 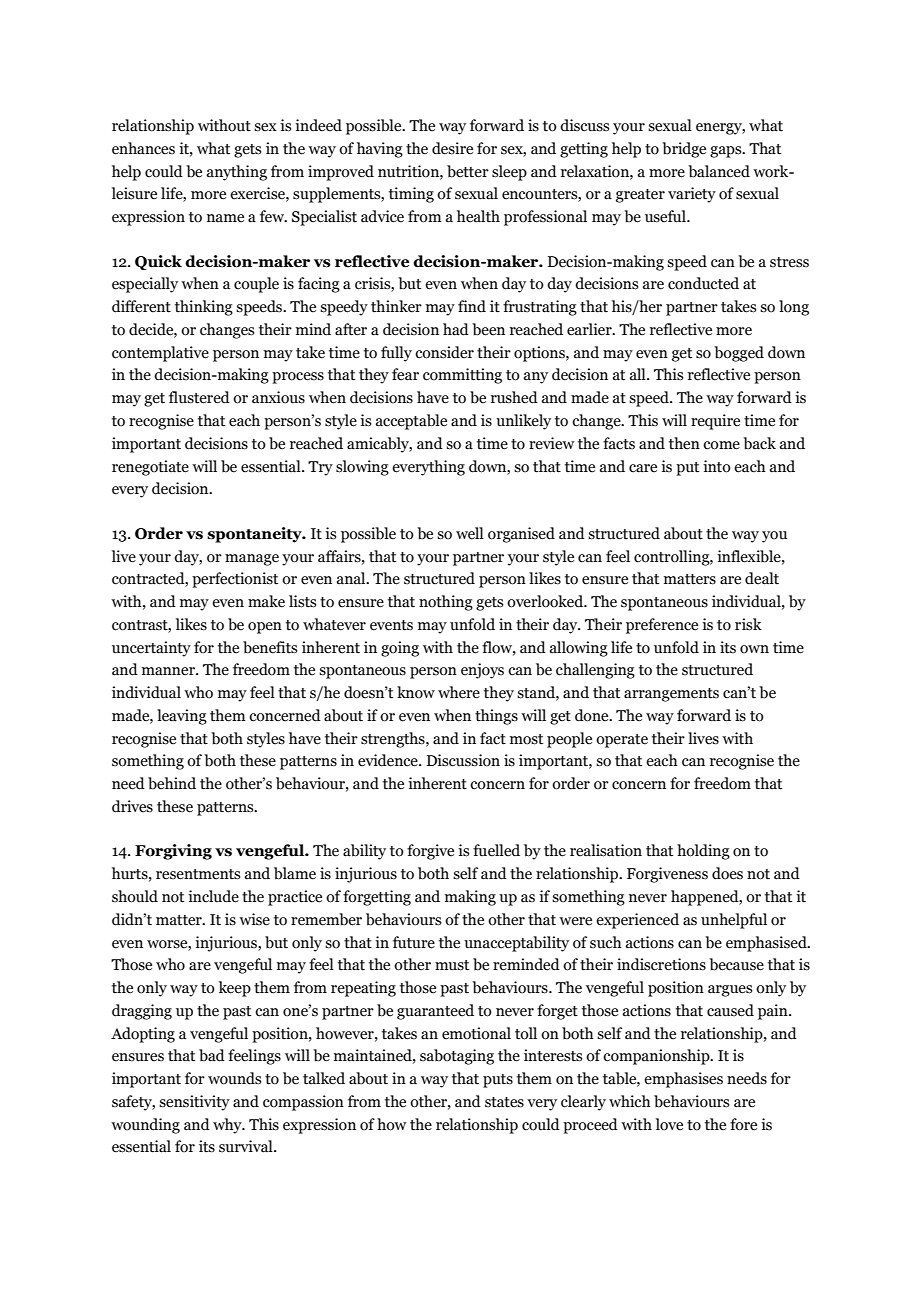 What do you see at coordinates (470, 533) in the image?
I see `well` at bounding box center [470, 533].
